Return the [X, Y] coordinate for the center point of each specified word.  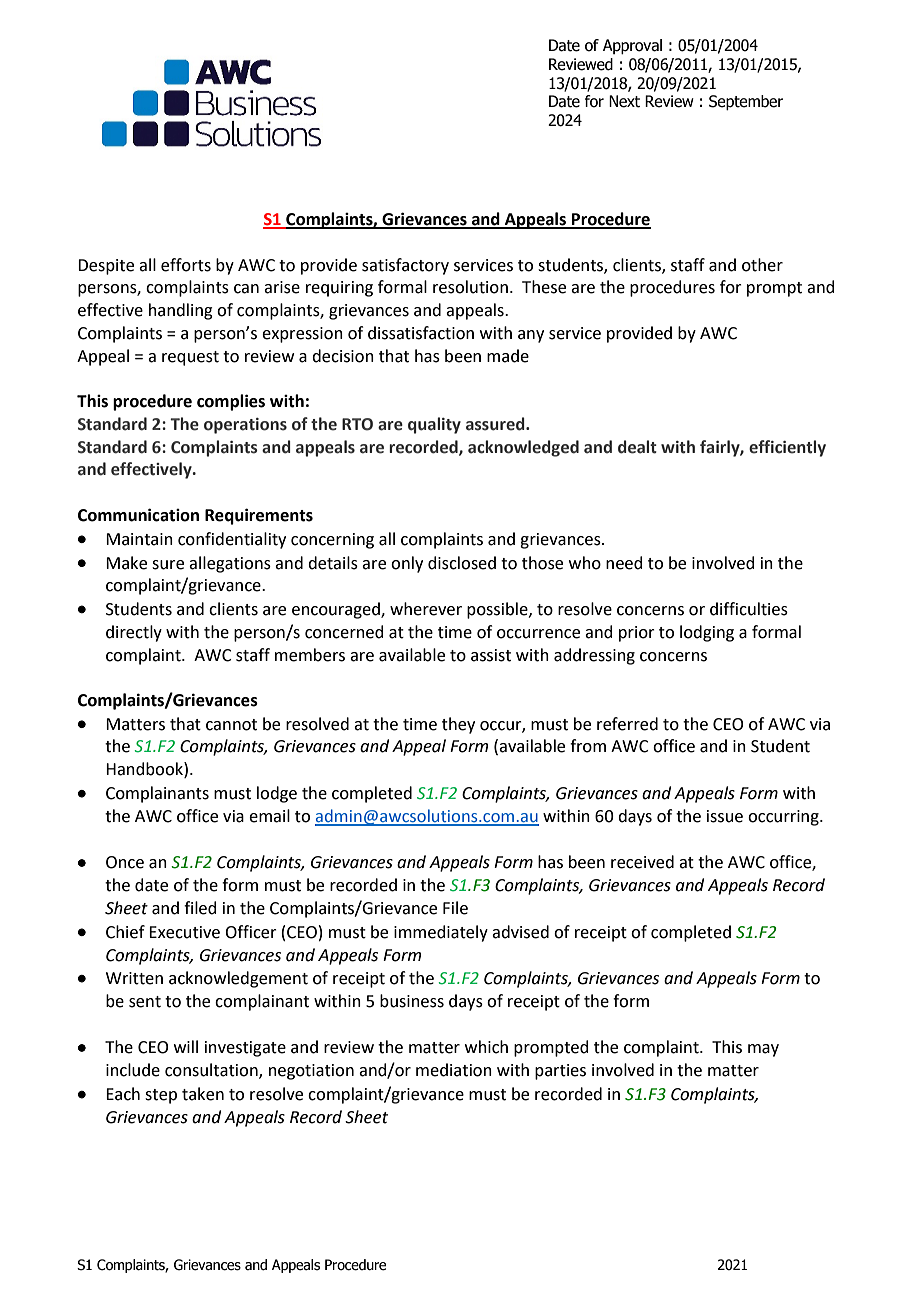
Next [624, 101]
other [762, 265]
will [186, 1046]
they [458, 725]
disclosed [462, 563]
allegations [230, 564]
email [269, 816]
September [746, 103]
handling [181, 311]
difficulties [749, 609]
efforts [186, 265]
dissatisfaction [421, 333]
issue [725, 816]
